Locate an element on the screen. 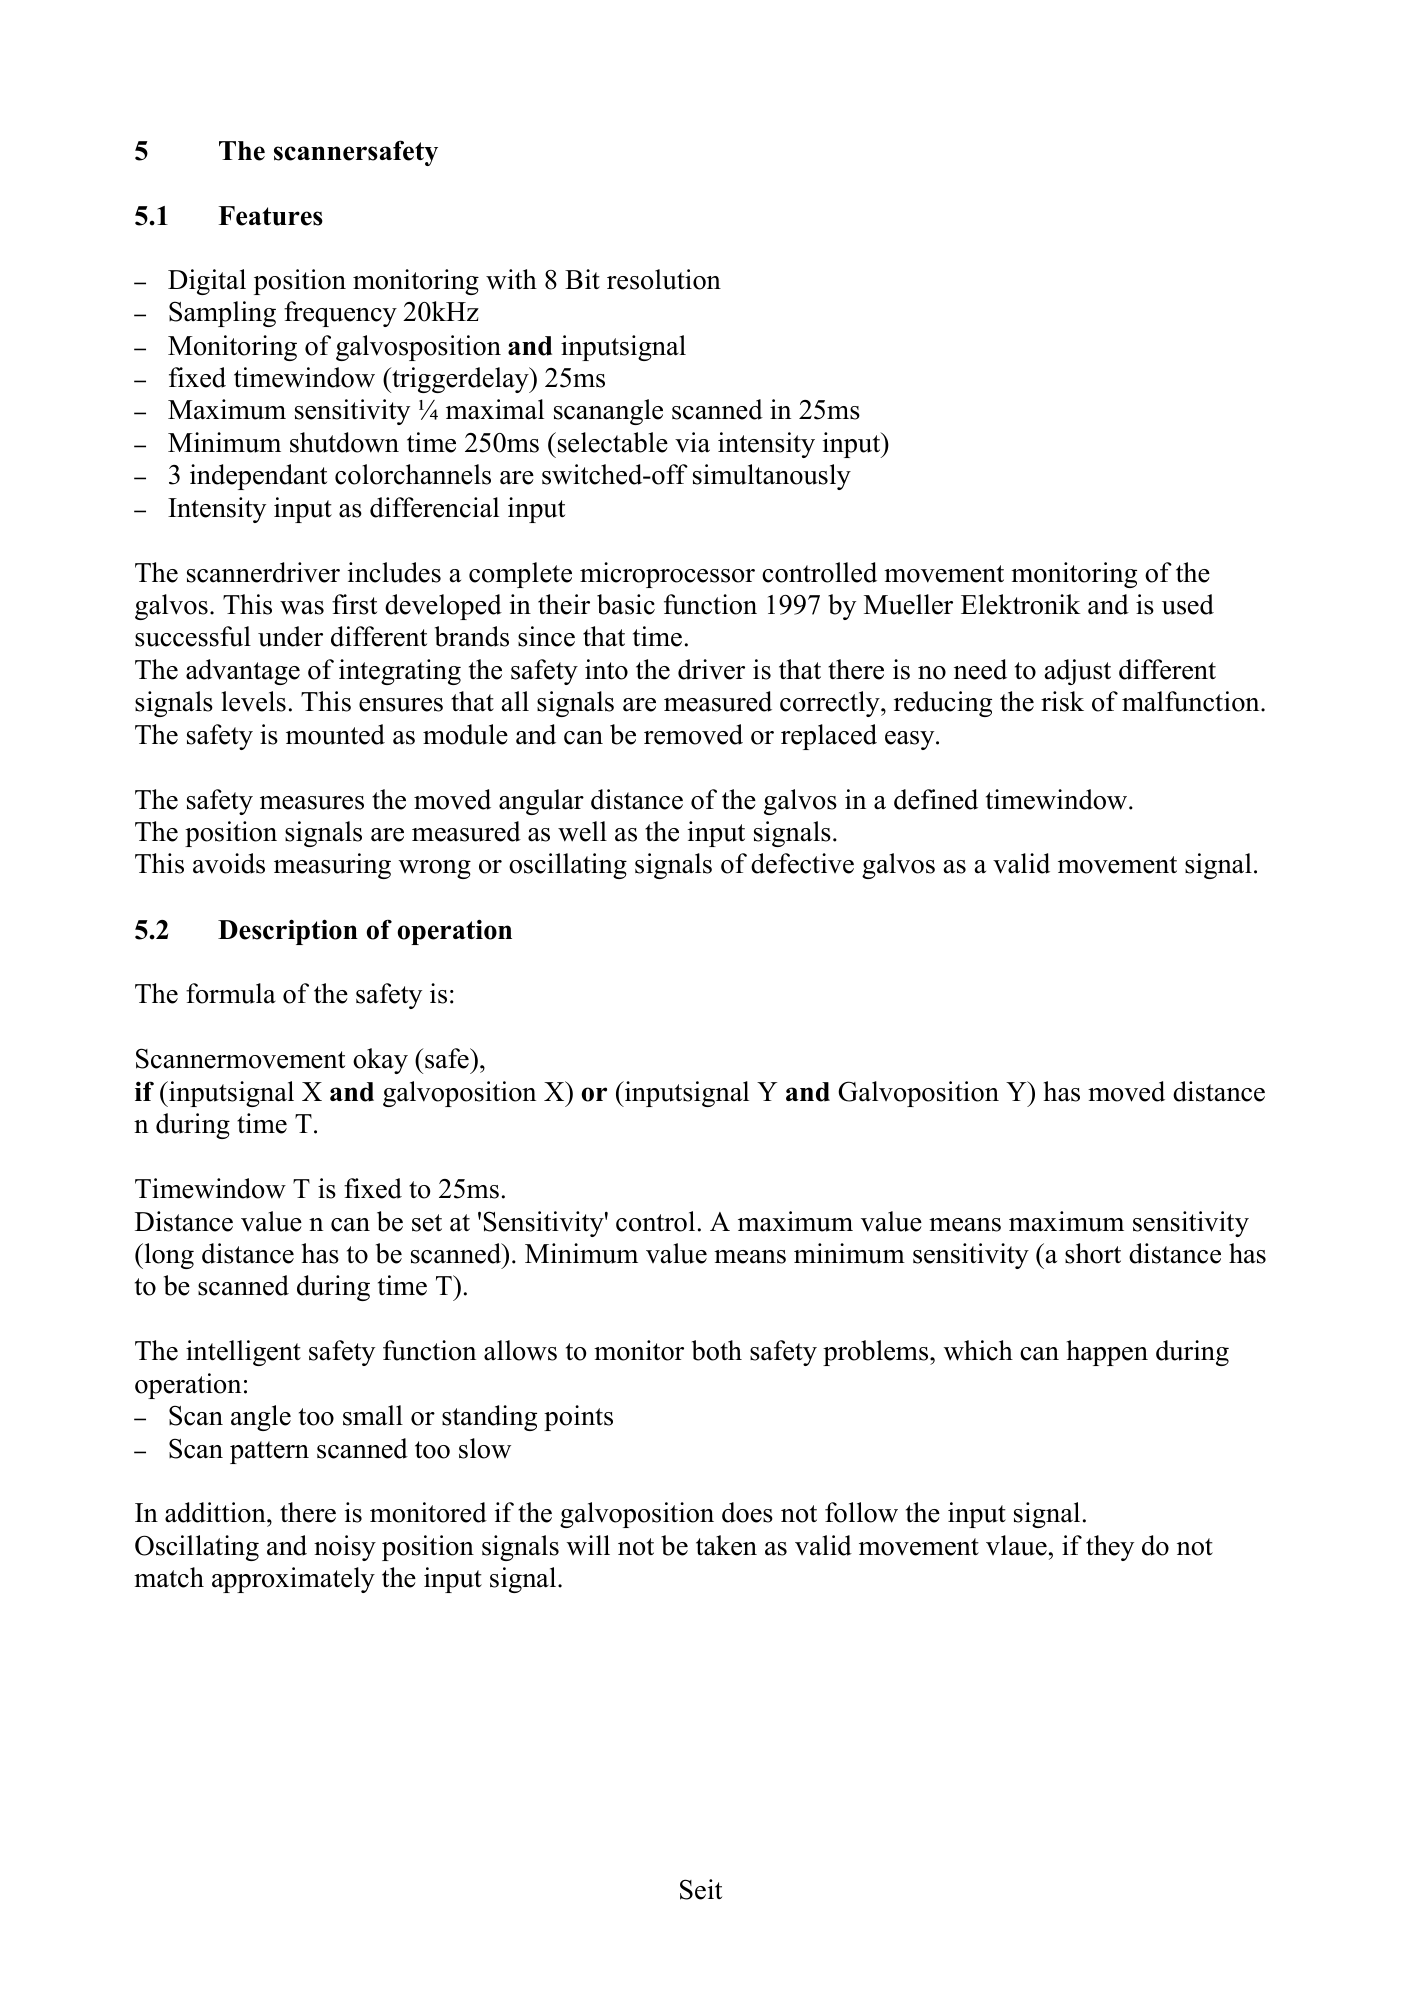 This screenshot has width=1408, height=1993. Features is located at coordinates (271, 216).
